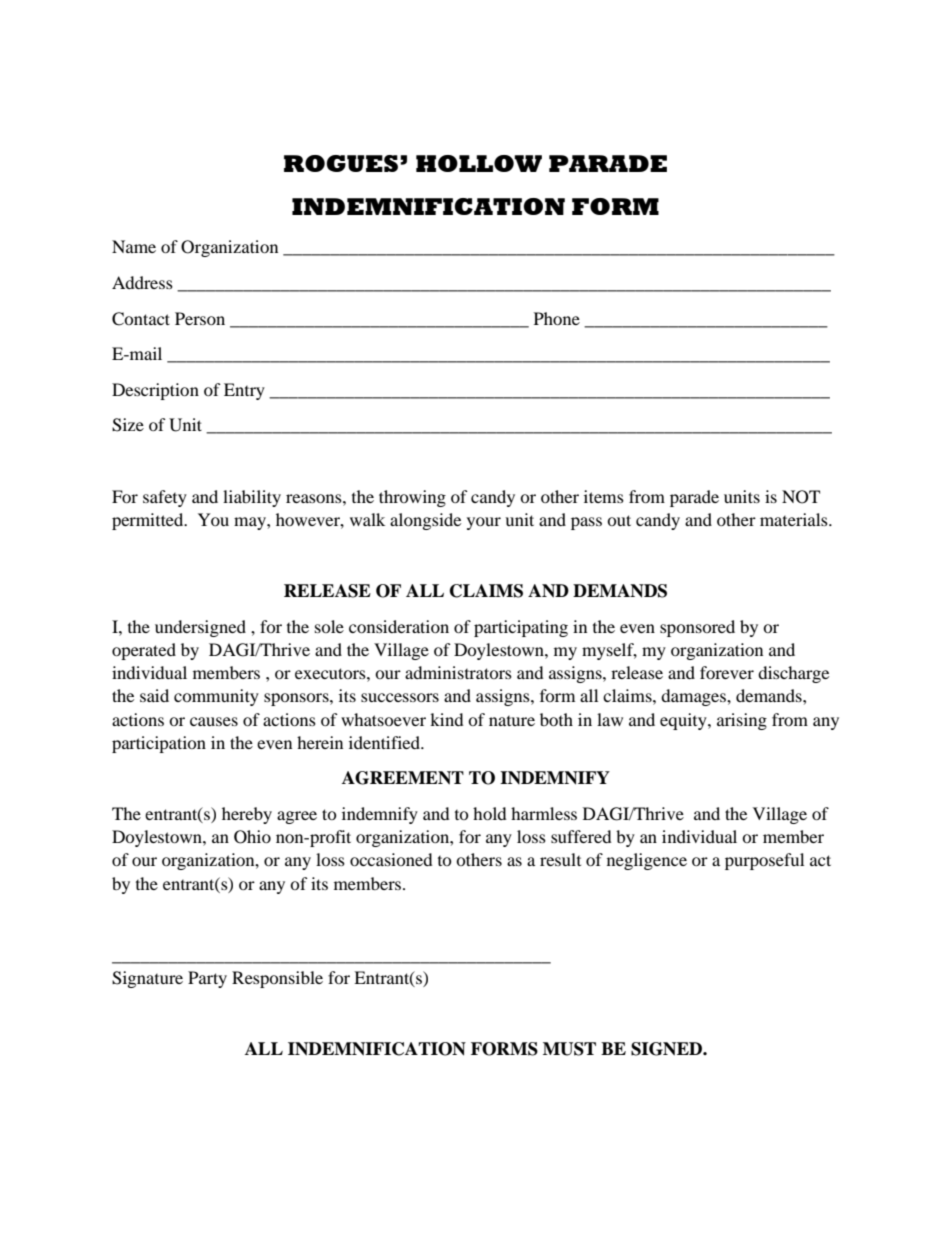 This page has height=1233, width=952. I want to click on Party, so click(207, 979).
